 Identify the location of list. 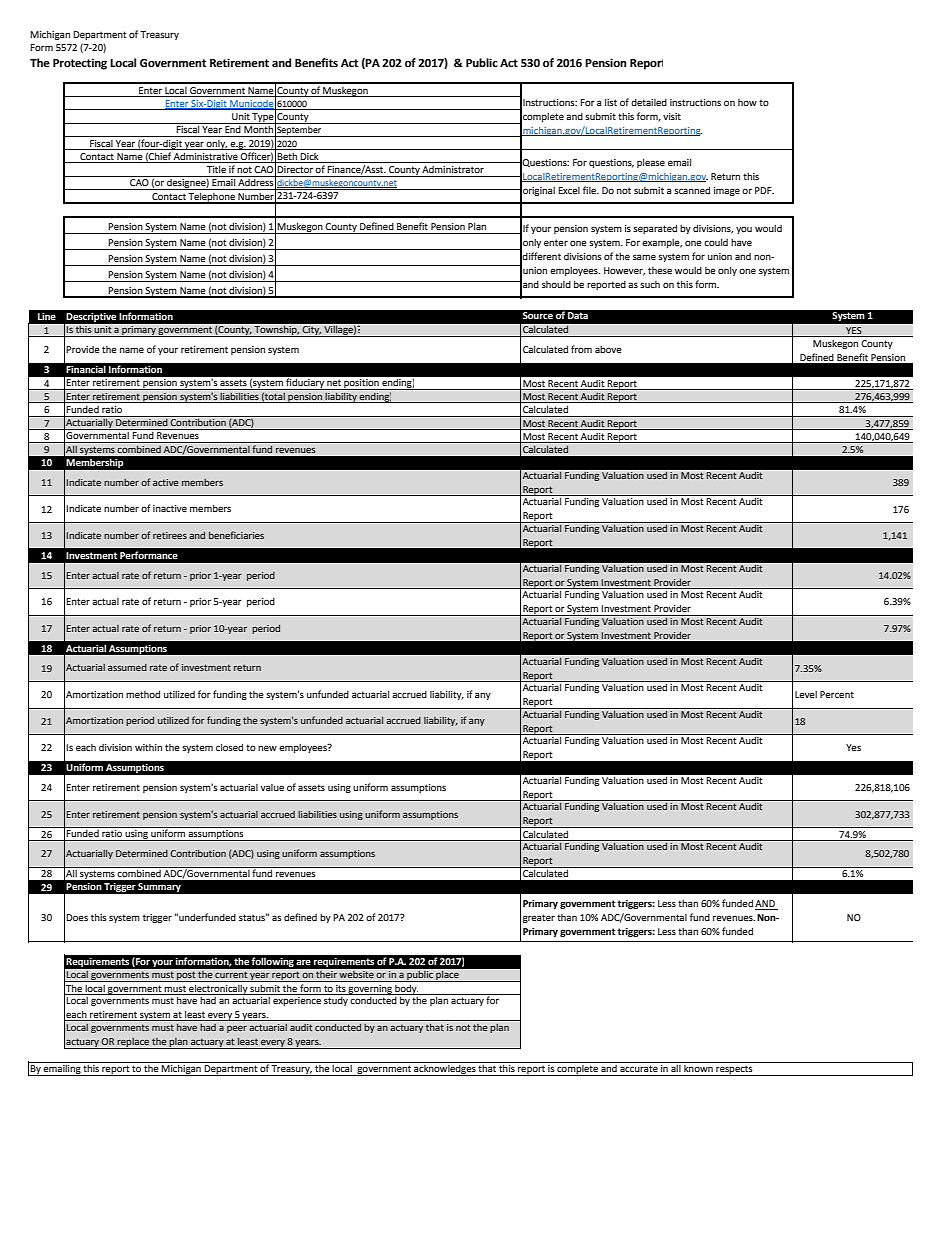
(611, 102).
